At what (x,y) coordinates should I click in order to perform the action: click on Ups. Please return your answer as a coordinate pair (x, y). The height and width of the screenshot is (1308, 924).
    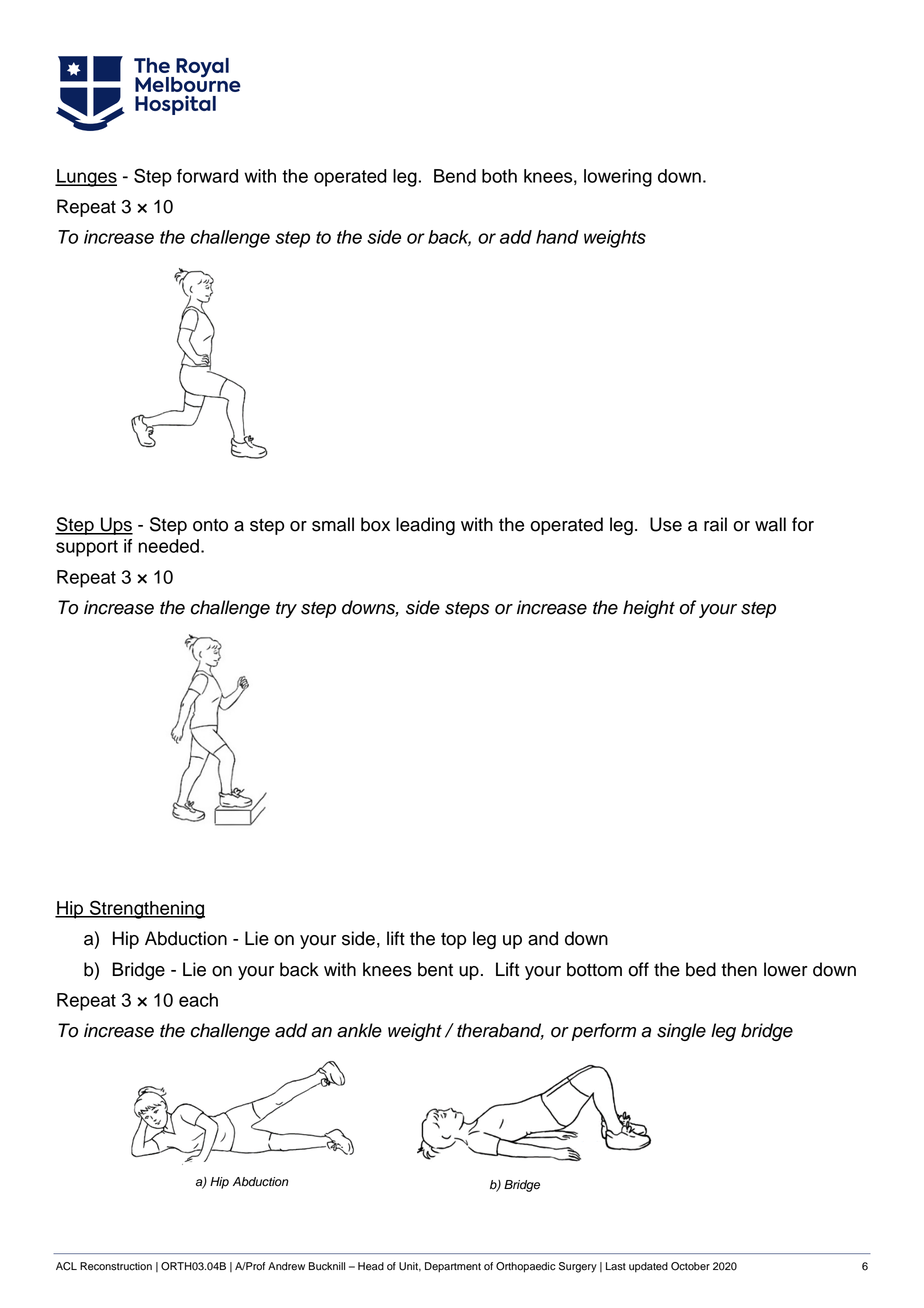
    Looking at the image, I should click on (116, 526).
